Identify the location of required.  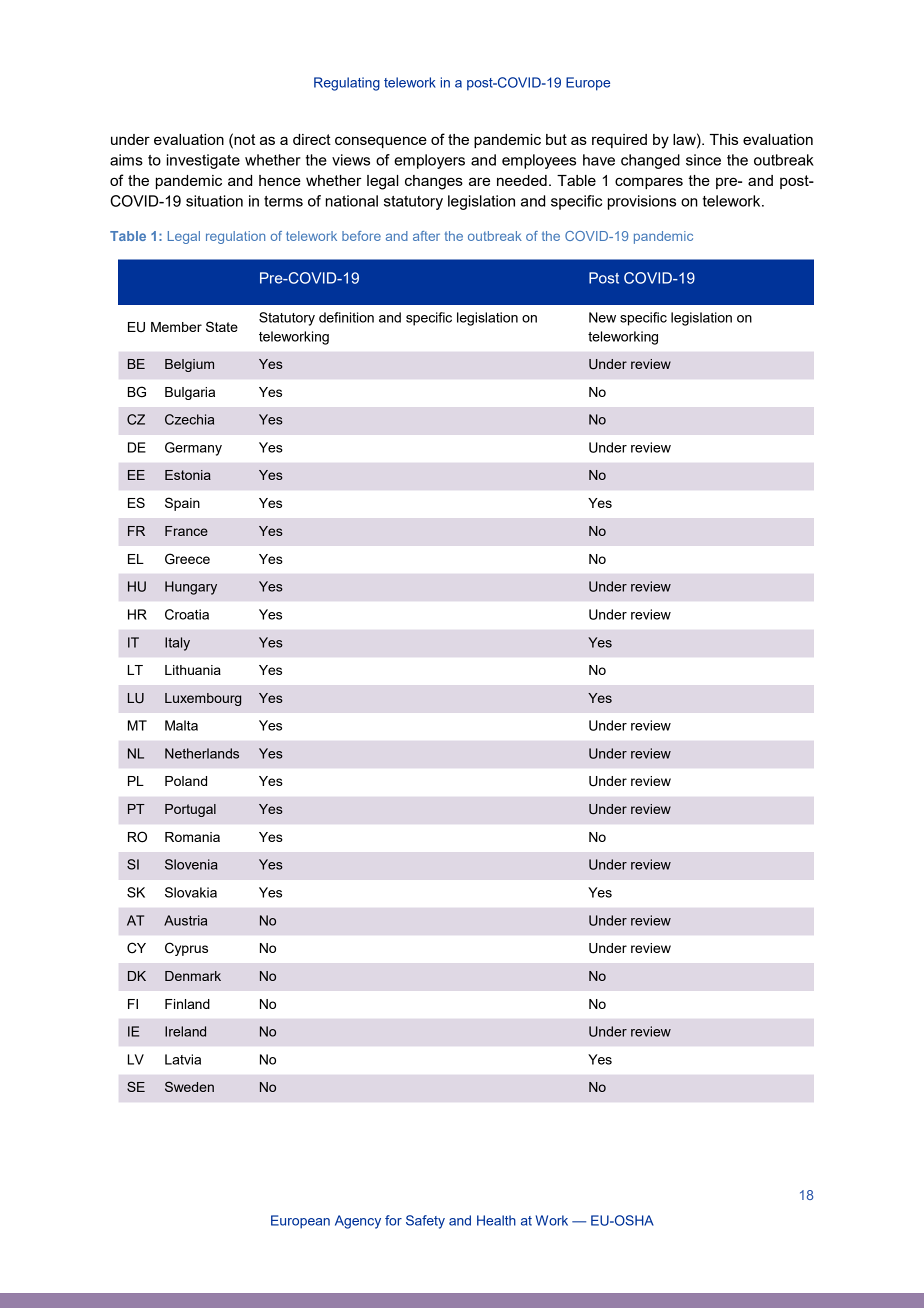
(619, 141).
